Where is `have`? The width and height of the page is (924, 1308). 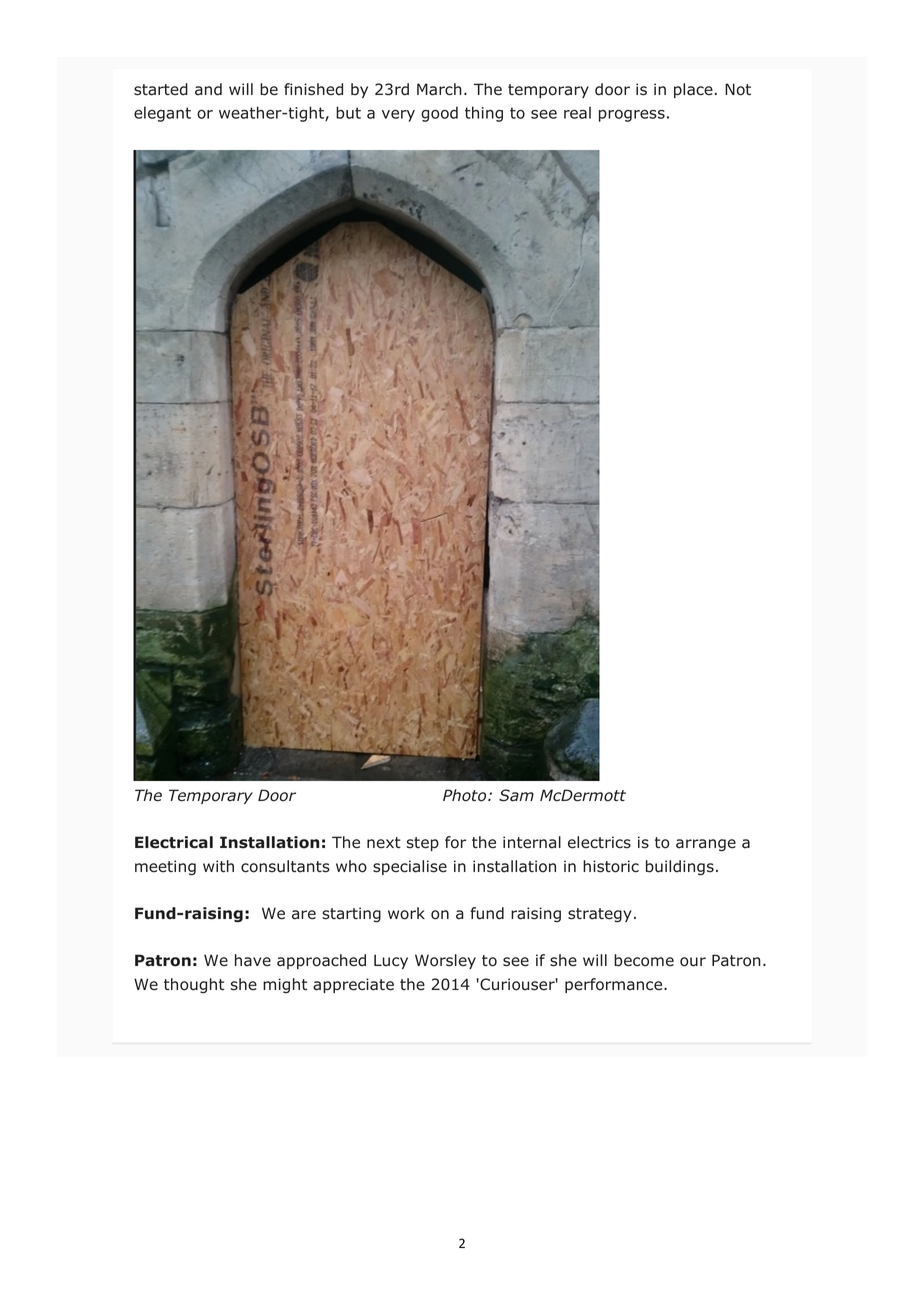
have is located at coordinates (253, 960).
